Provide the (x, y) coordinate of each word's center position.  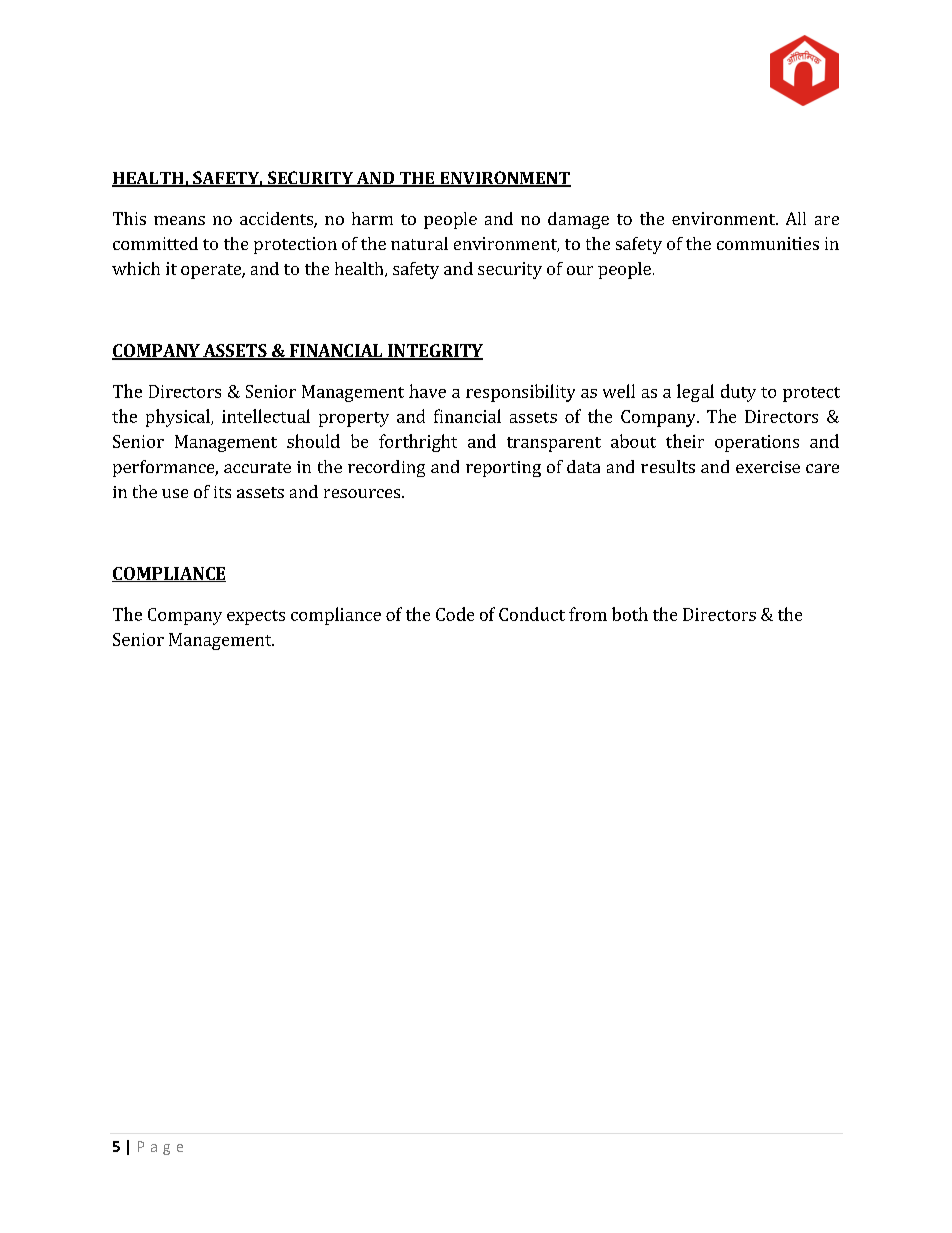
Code (455, 614)
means (179, 220)
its (222, 492)
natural (419, 243)
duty (738, 393)
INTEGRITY (434, 352)
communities (768, 243)
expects (256, 617)
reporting (503, 469)
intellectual (266, 416)
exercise (768, 467)
